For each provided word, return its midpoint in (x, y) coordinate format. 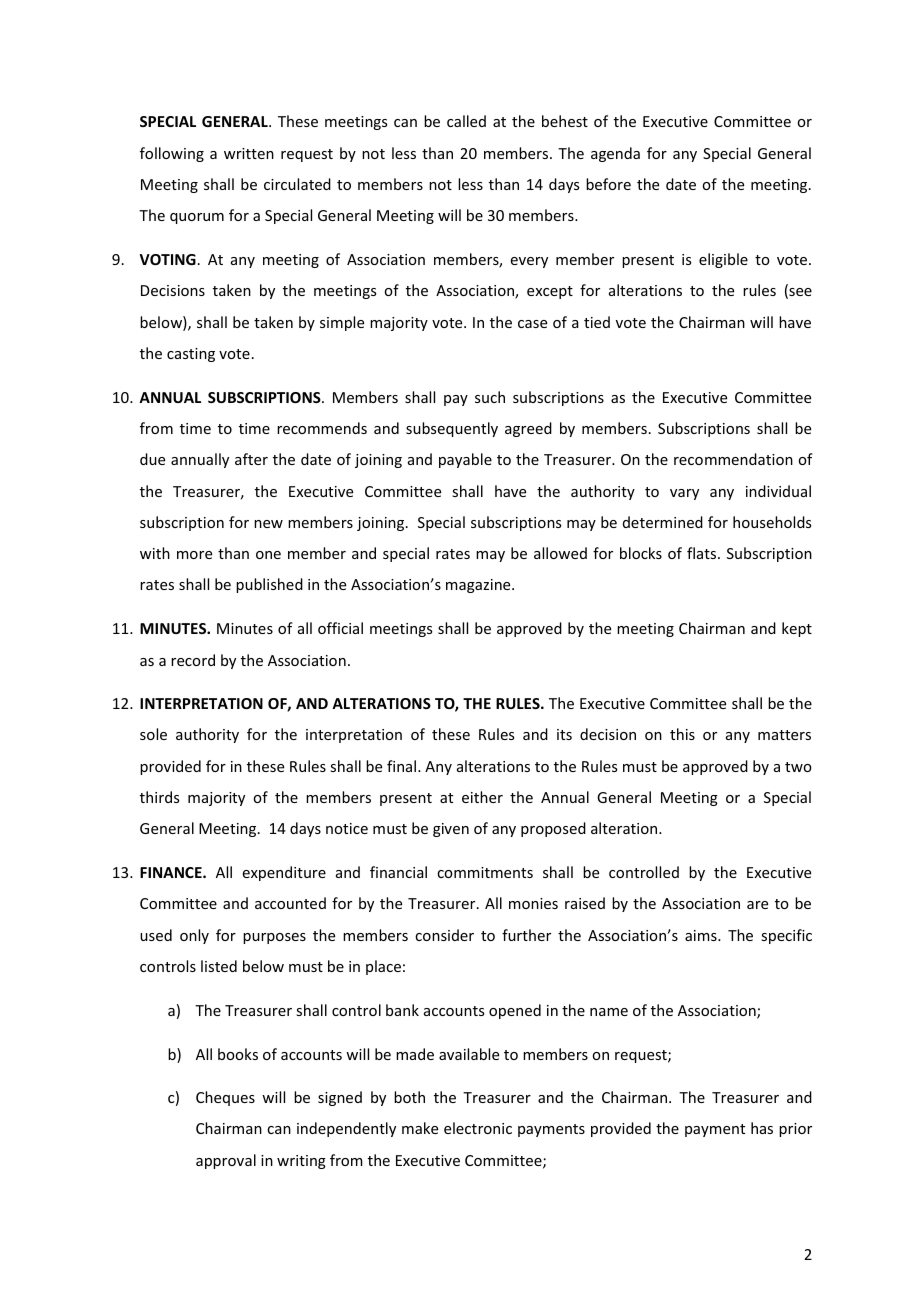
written (249, 153)
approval (226, 1161)
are (757, 905)
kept (797, 629)
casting (191, 355)
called (466, 121)
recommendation (733, 459)
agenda (615, 154)
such (490, 397)
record (193, 660)
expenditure (284, 873)
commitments (485, 872)
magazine (479, 586)
